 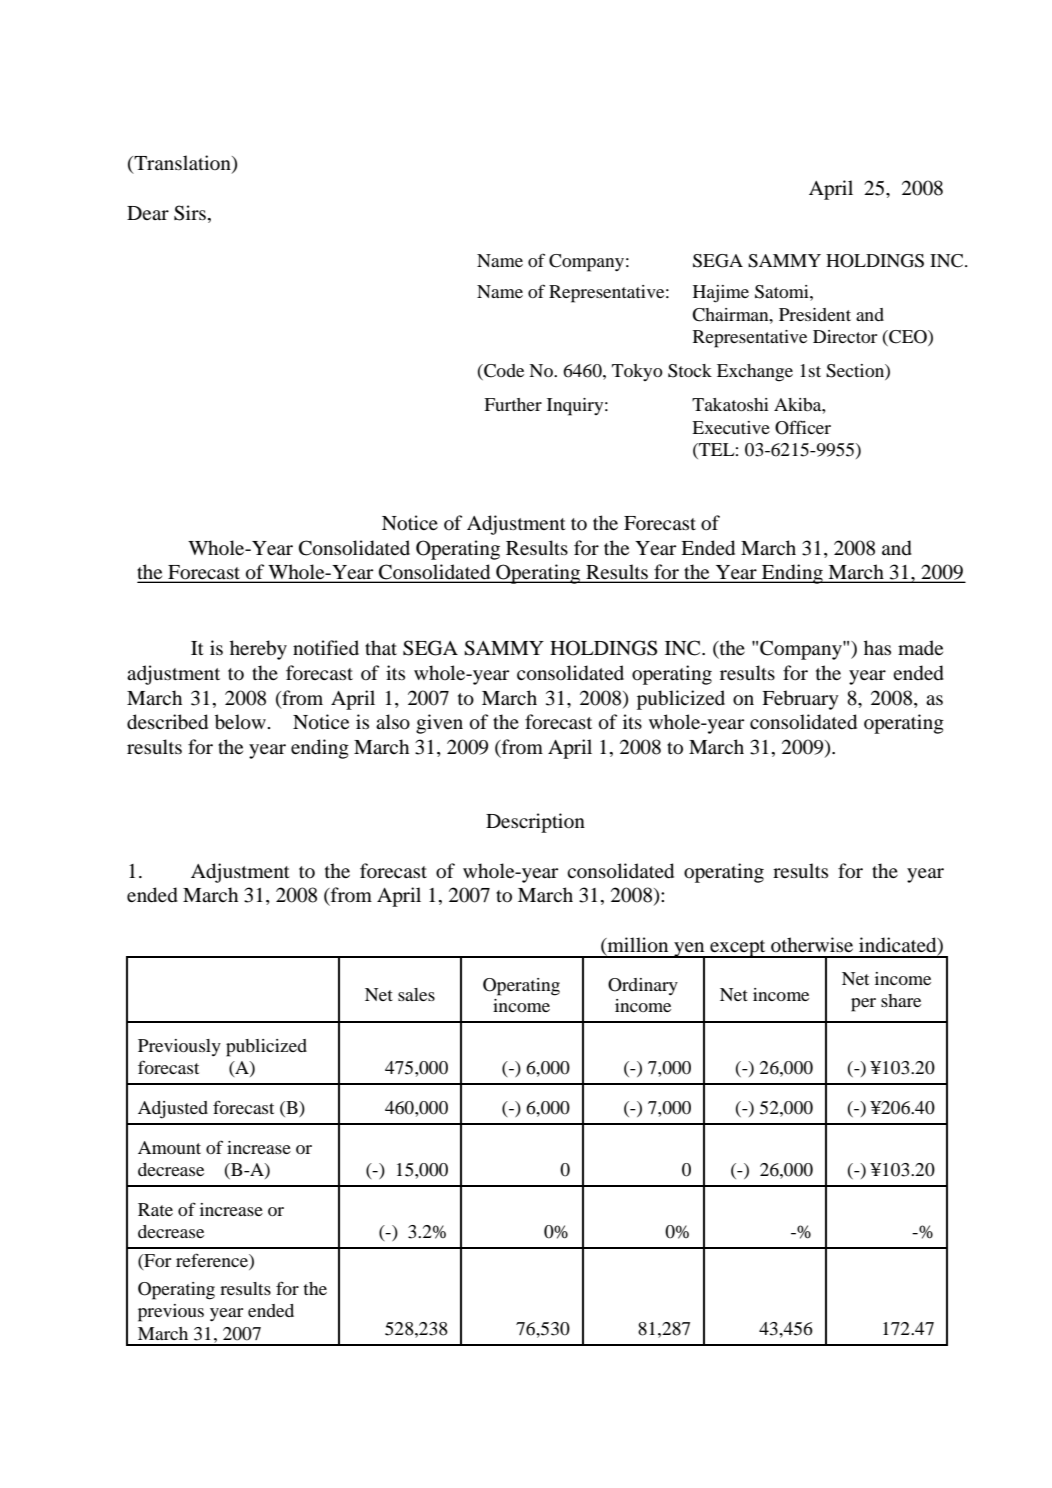 What do you see at coordinates (439, 724) in the screenshot?
I see `given` at bounding box center [439, 724].
